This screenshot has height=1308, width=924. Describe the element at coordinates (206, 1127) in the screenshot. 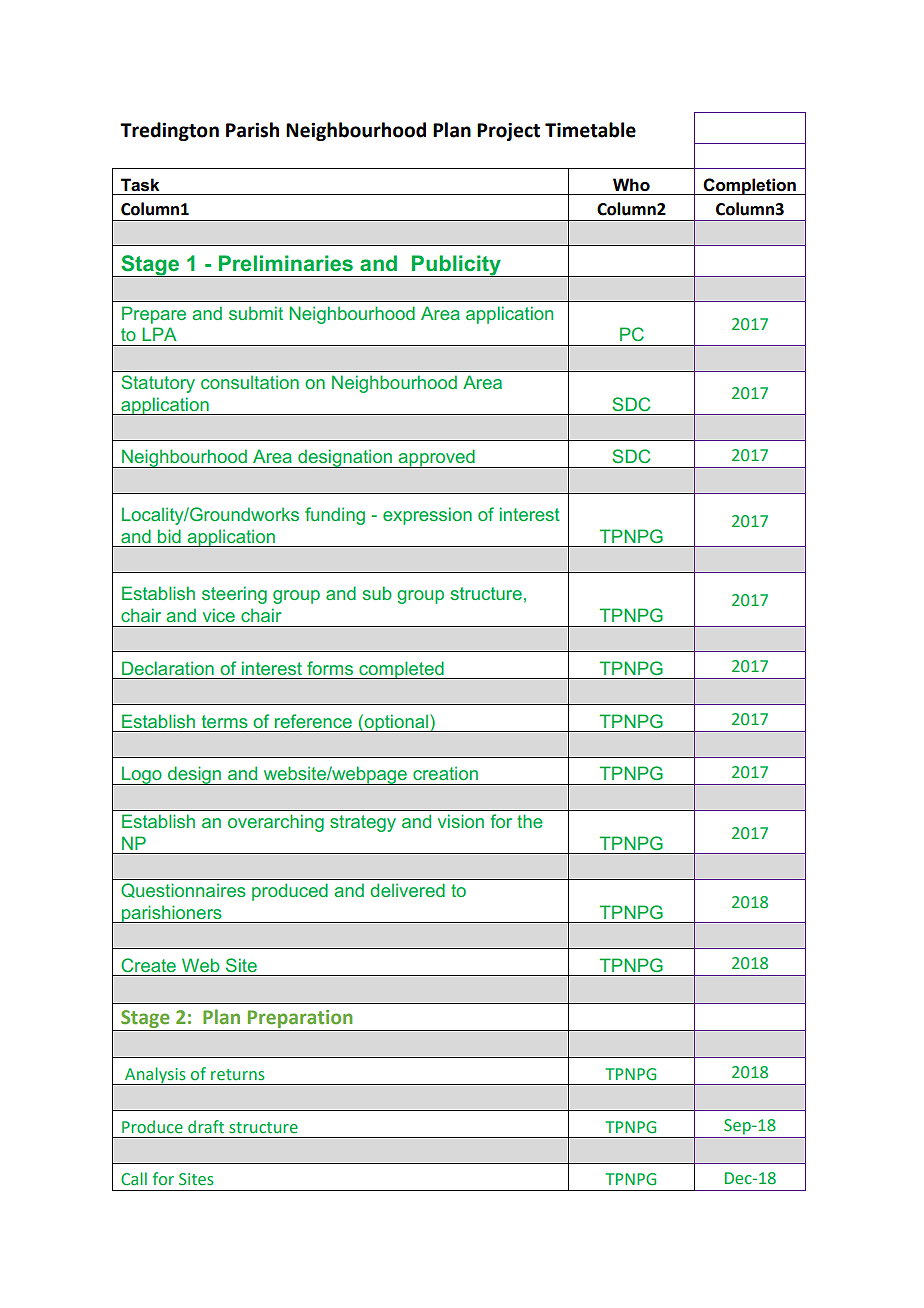

I see `draft` at that location.
